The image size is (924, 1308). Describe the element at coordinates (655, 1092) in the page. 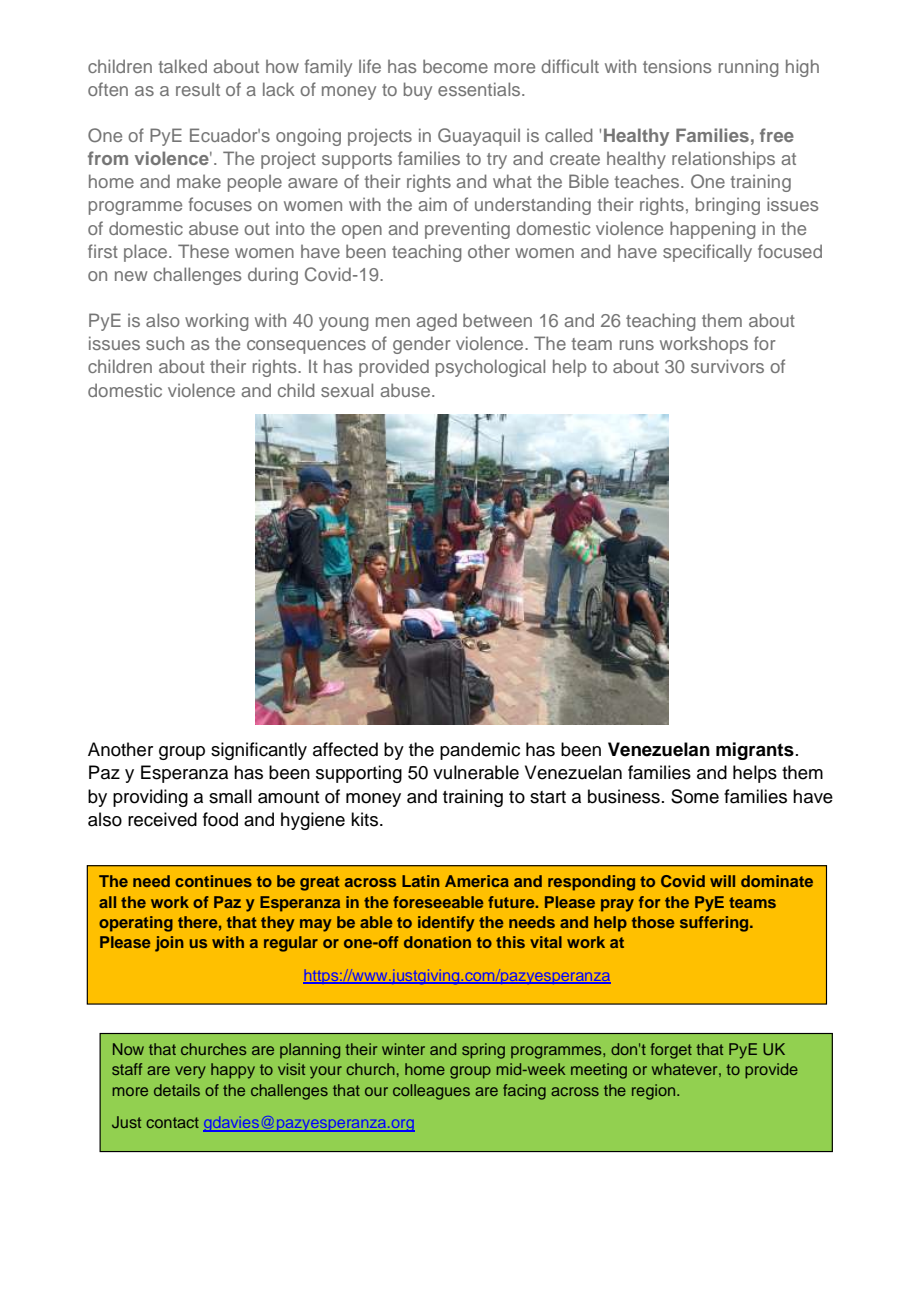

I see `region` at that location.
